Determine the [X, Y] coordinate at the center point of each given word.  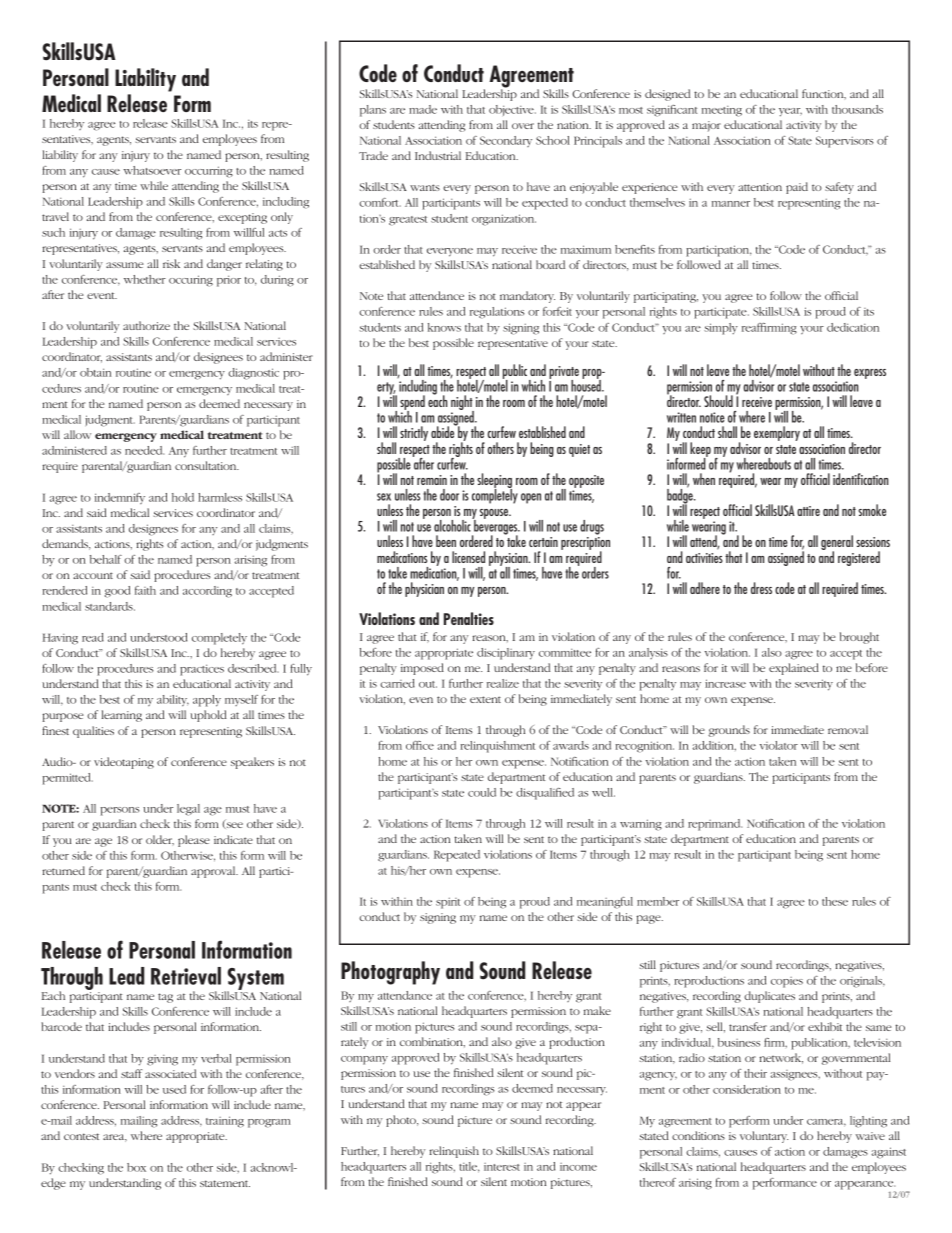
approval [214, 872]
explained [794, 669]
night [462, 404]
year [790, 112]
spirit [448, 903]
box [136, 1167]
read [93, 637]
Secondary [506, 141]
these [835, 901]
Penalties [469, 618]
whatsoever [152, 170]
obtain [95, 372]
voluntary [764, 1137]
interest [502, 1167]
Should [718, 401]
